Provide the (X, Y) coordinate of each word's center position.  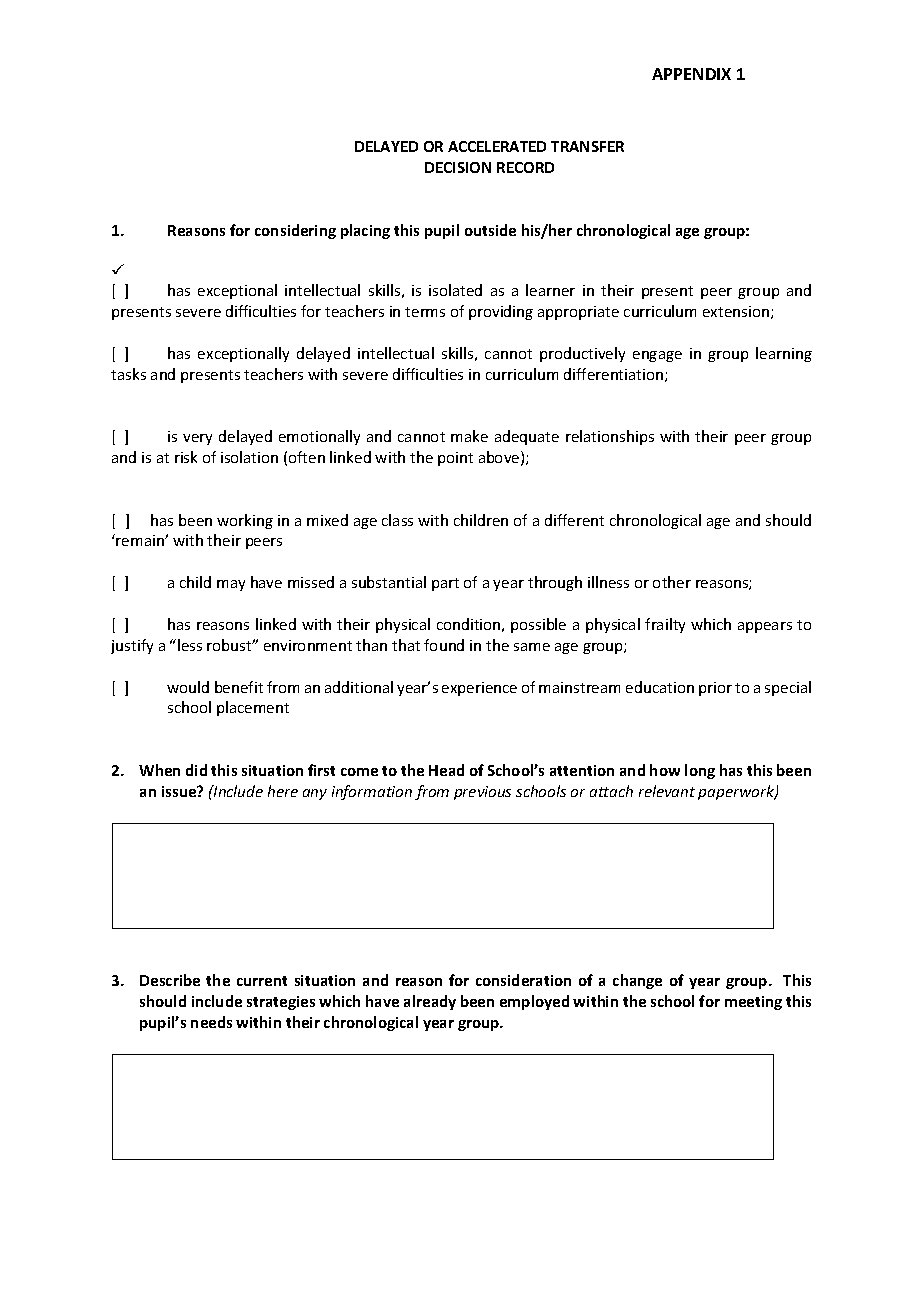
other (672, 582)
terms (425, 312)
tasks (128, 374)
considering (295, 231)
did (196, 770)
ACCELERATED (497, 146)
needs (211, 1022)
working (245, 521)
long (700, 771)
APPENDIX (691, 74)
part (445, 584)
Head (446, 770)
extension (736, 311)
